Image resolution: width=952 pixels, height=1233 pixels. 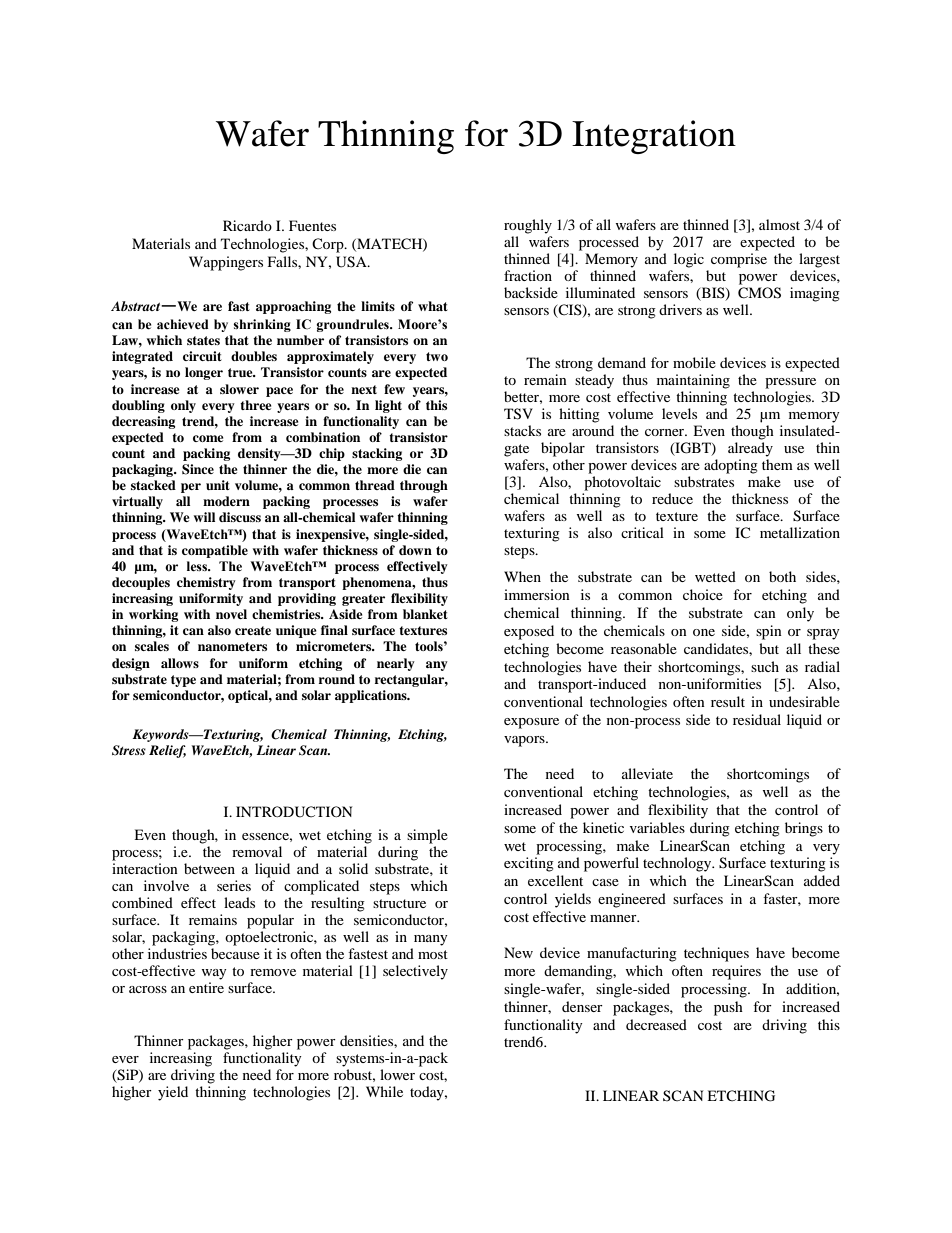 What do you see at coordinates (198, 469) in the page?
I see `Since` at bounding box center [198, 469].
